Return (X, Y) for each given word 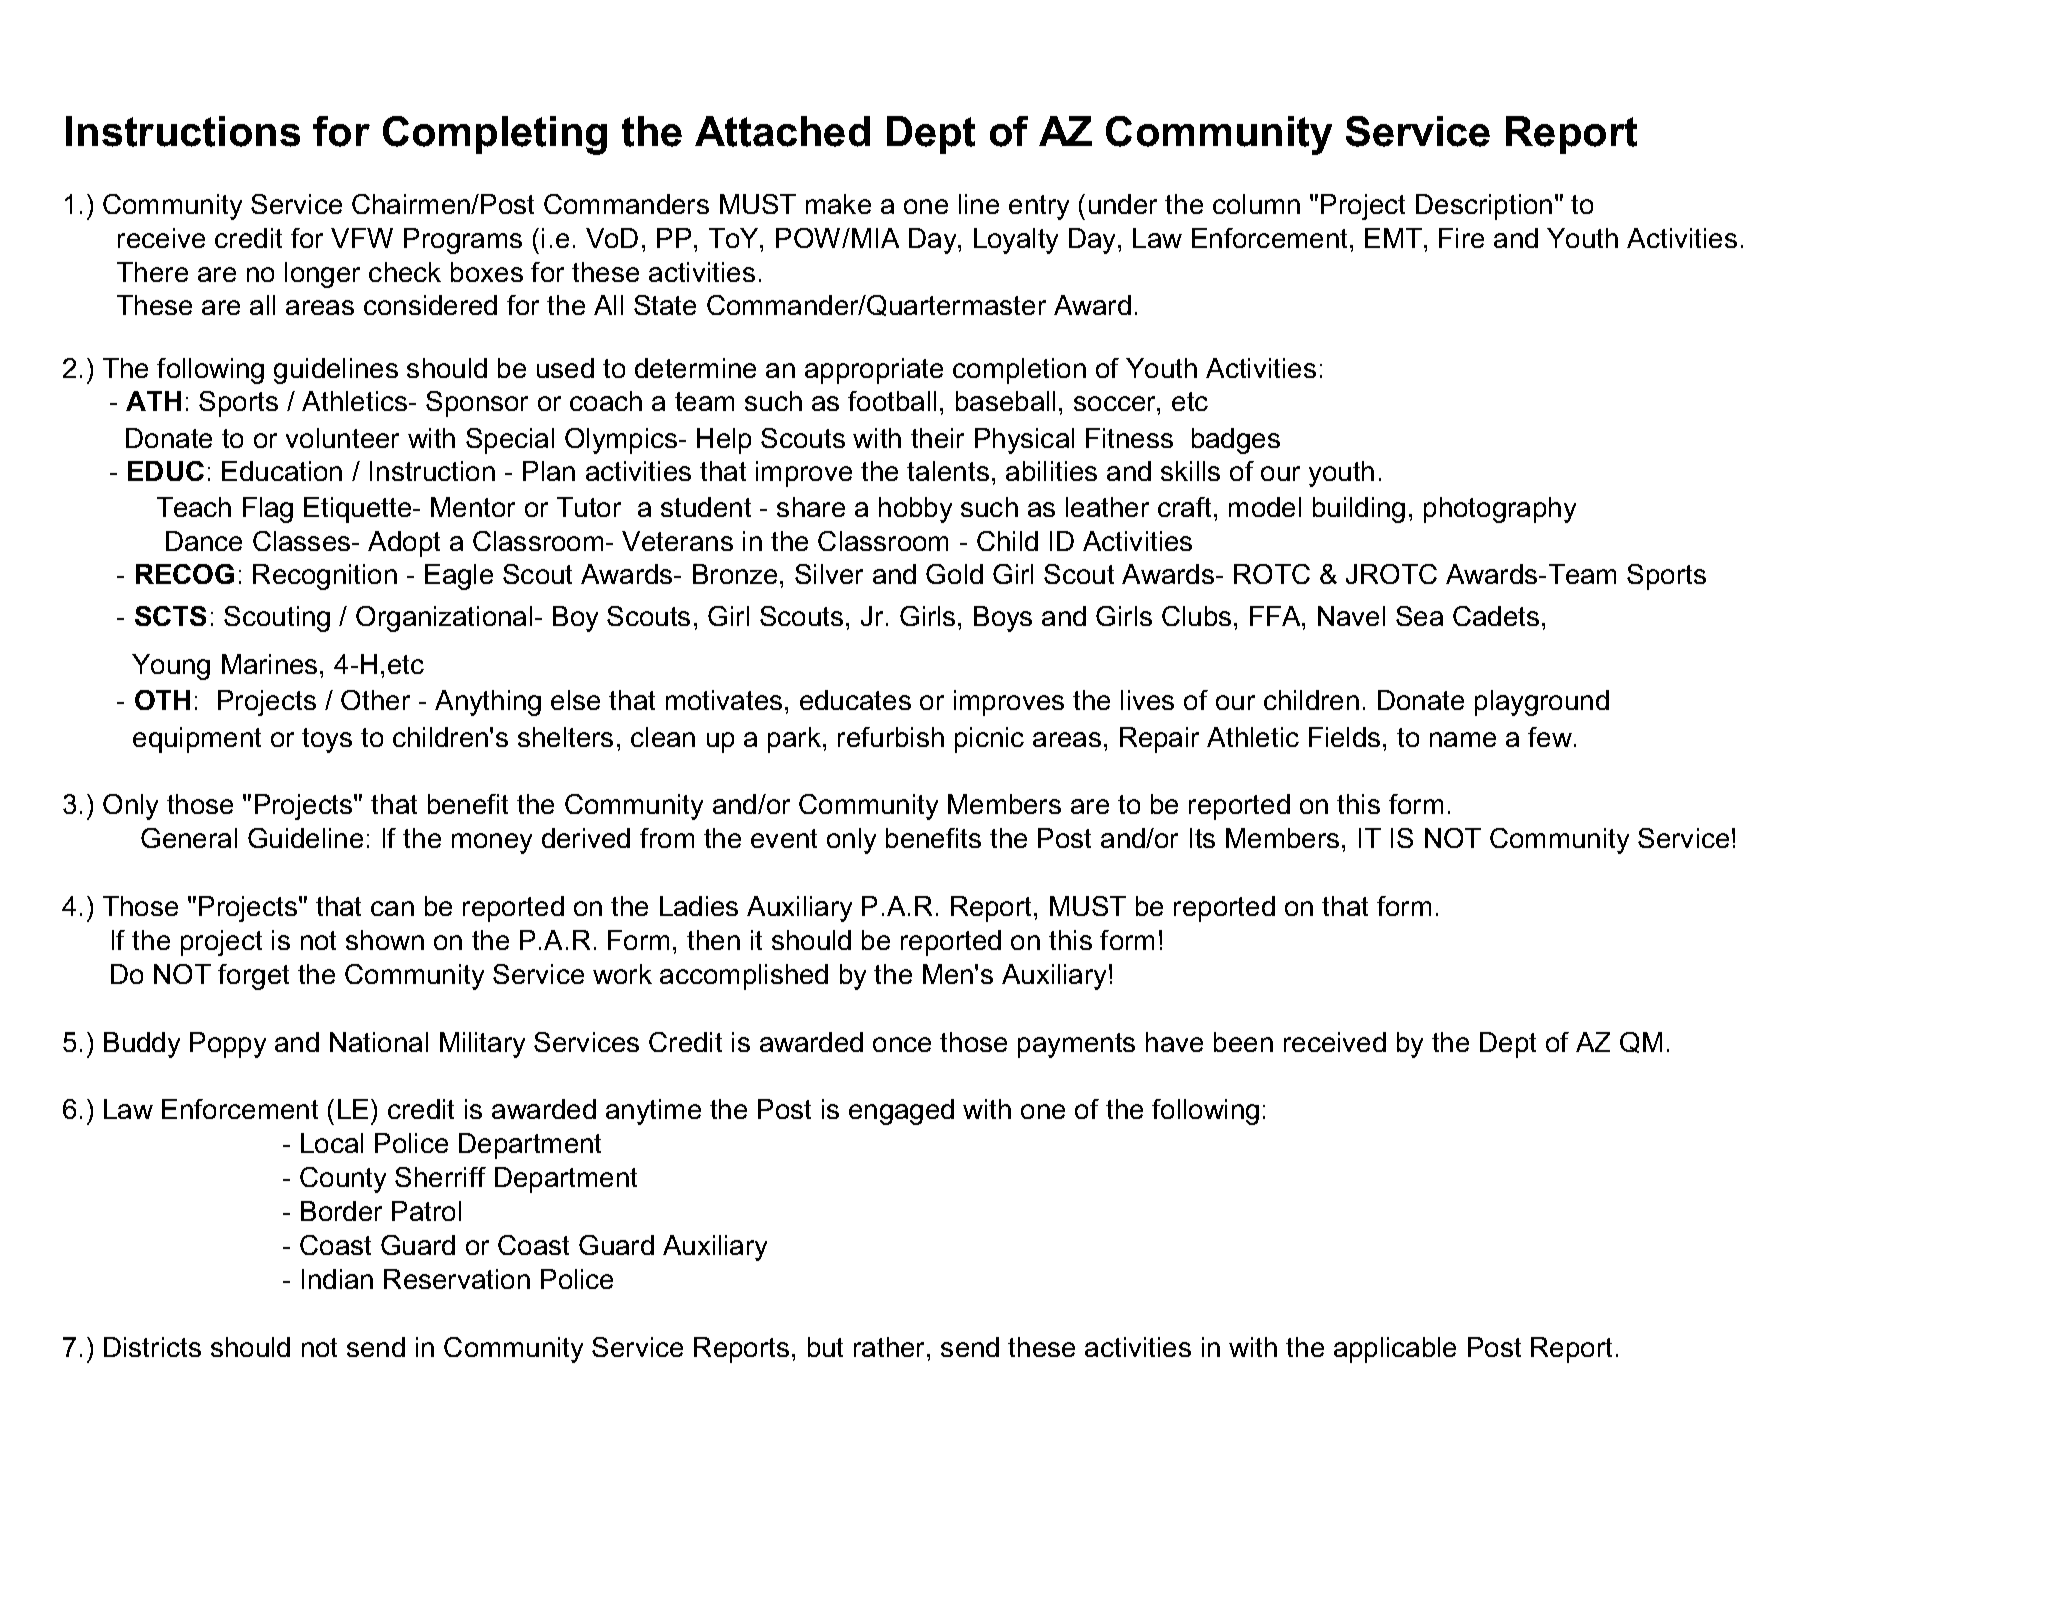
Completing (495, 135)
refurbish (891, 737)
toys (327, 740)
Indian (337, 1279)
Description (1484, 207)
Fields (1344, 737)
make (838, 204)
